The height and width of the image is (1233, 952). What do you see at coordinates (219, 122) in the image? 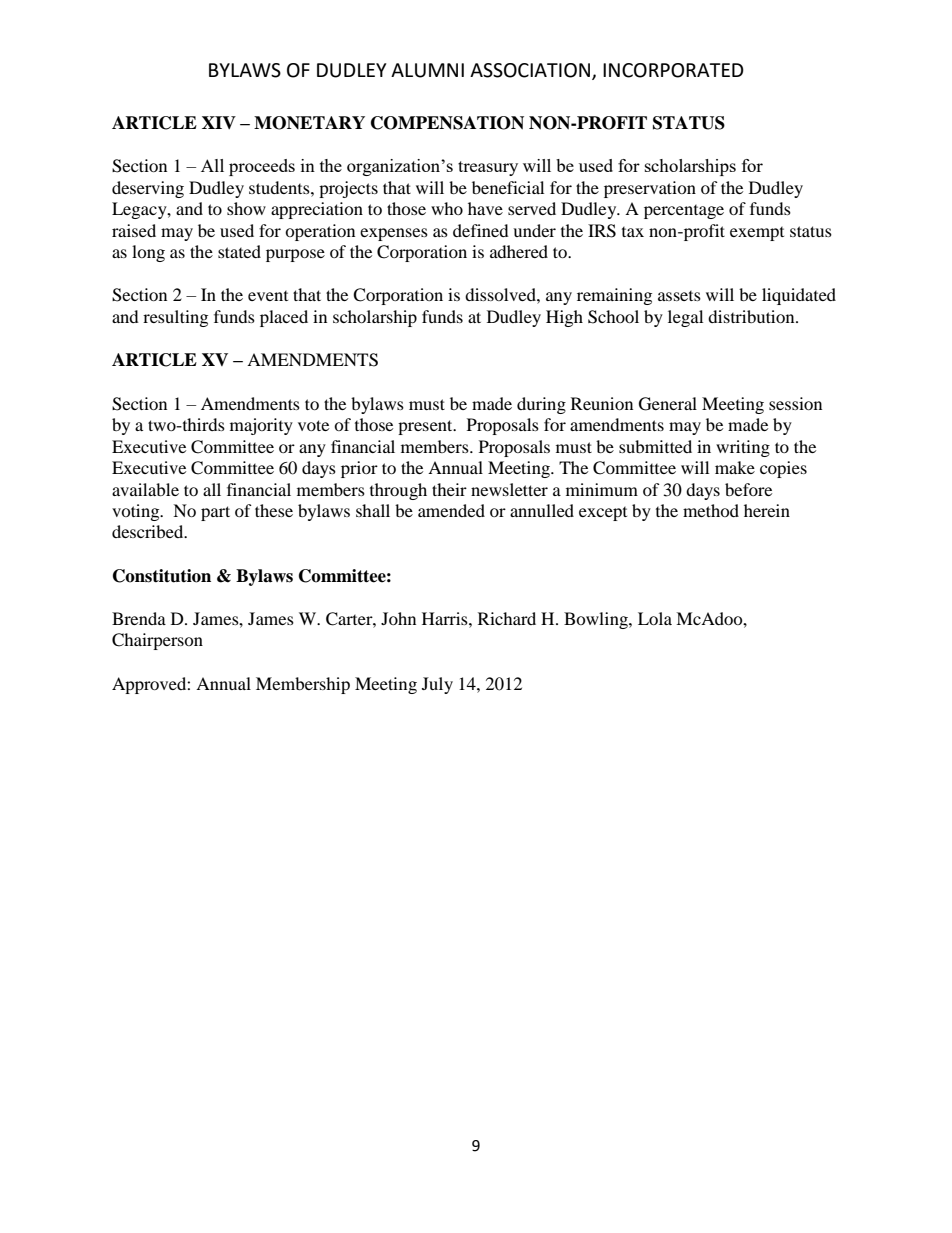
I see `XIV` at bounding box center [219, 122].
